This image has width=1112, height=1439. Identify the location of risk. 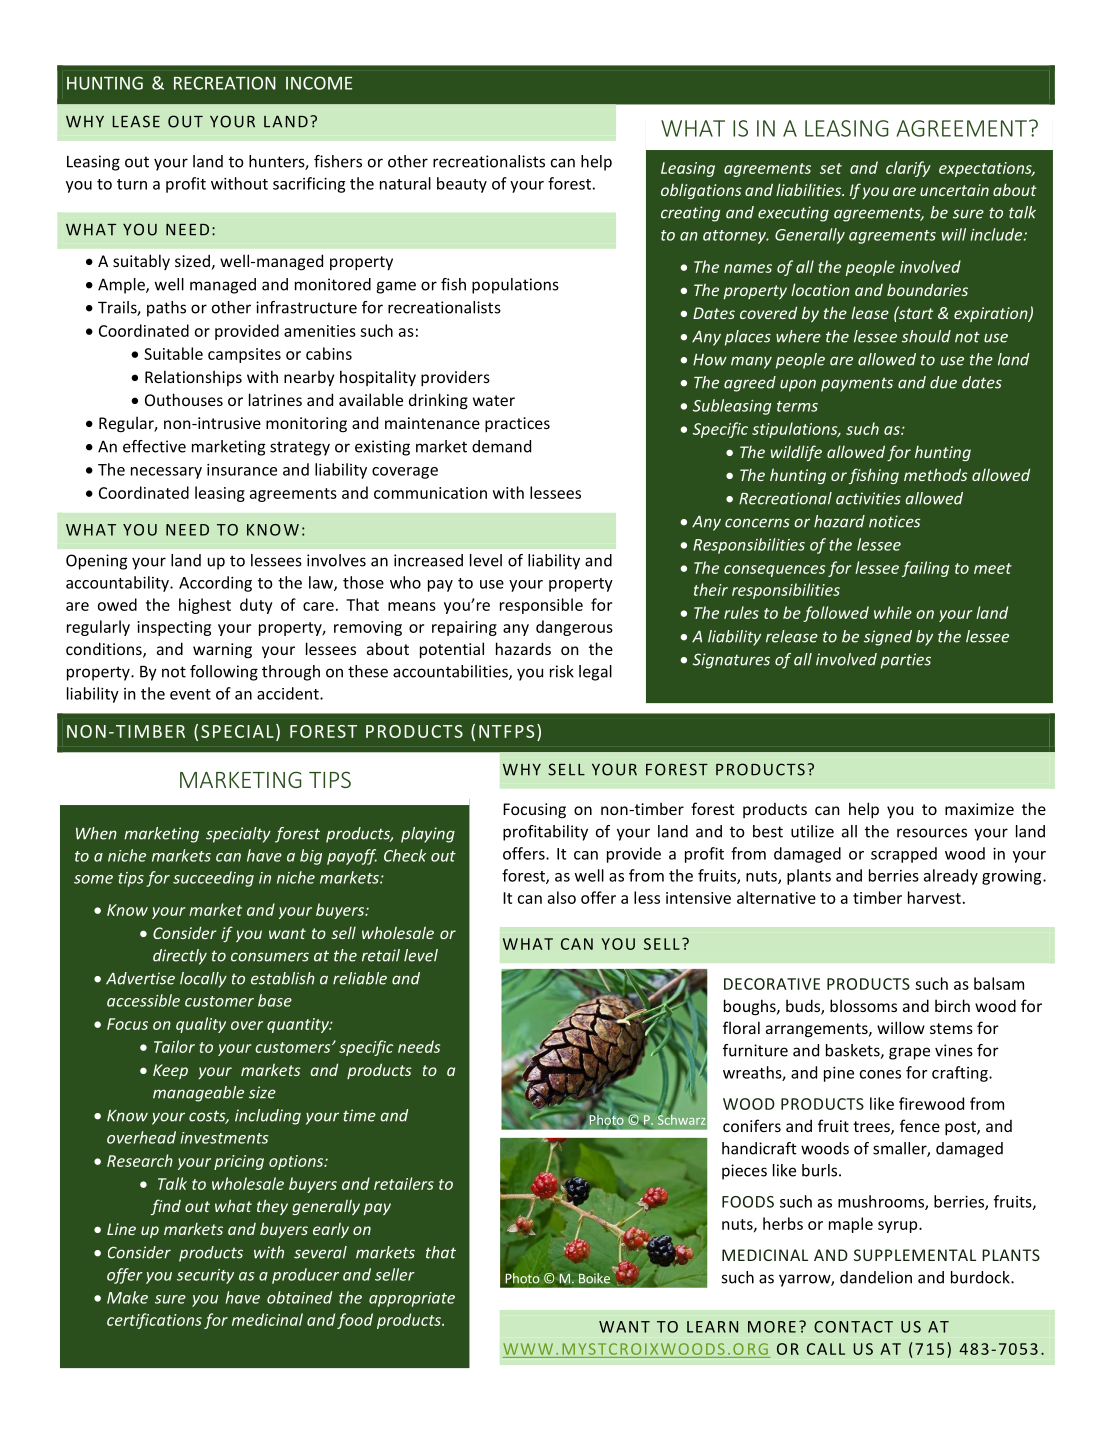
(562, 671).
